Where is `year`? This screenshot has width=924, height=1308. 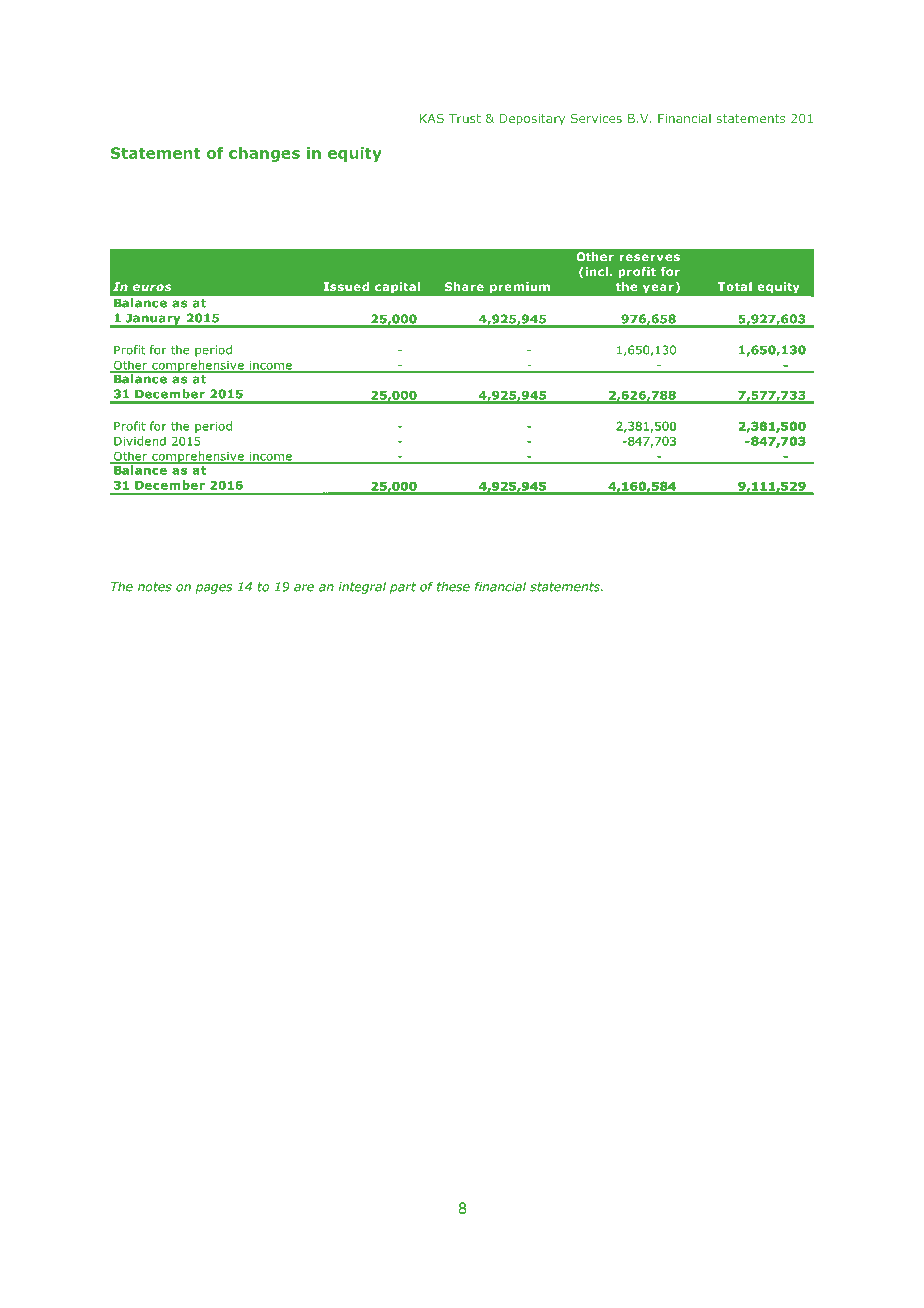 year is located at coordinates (658, 288).
